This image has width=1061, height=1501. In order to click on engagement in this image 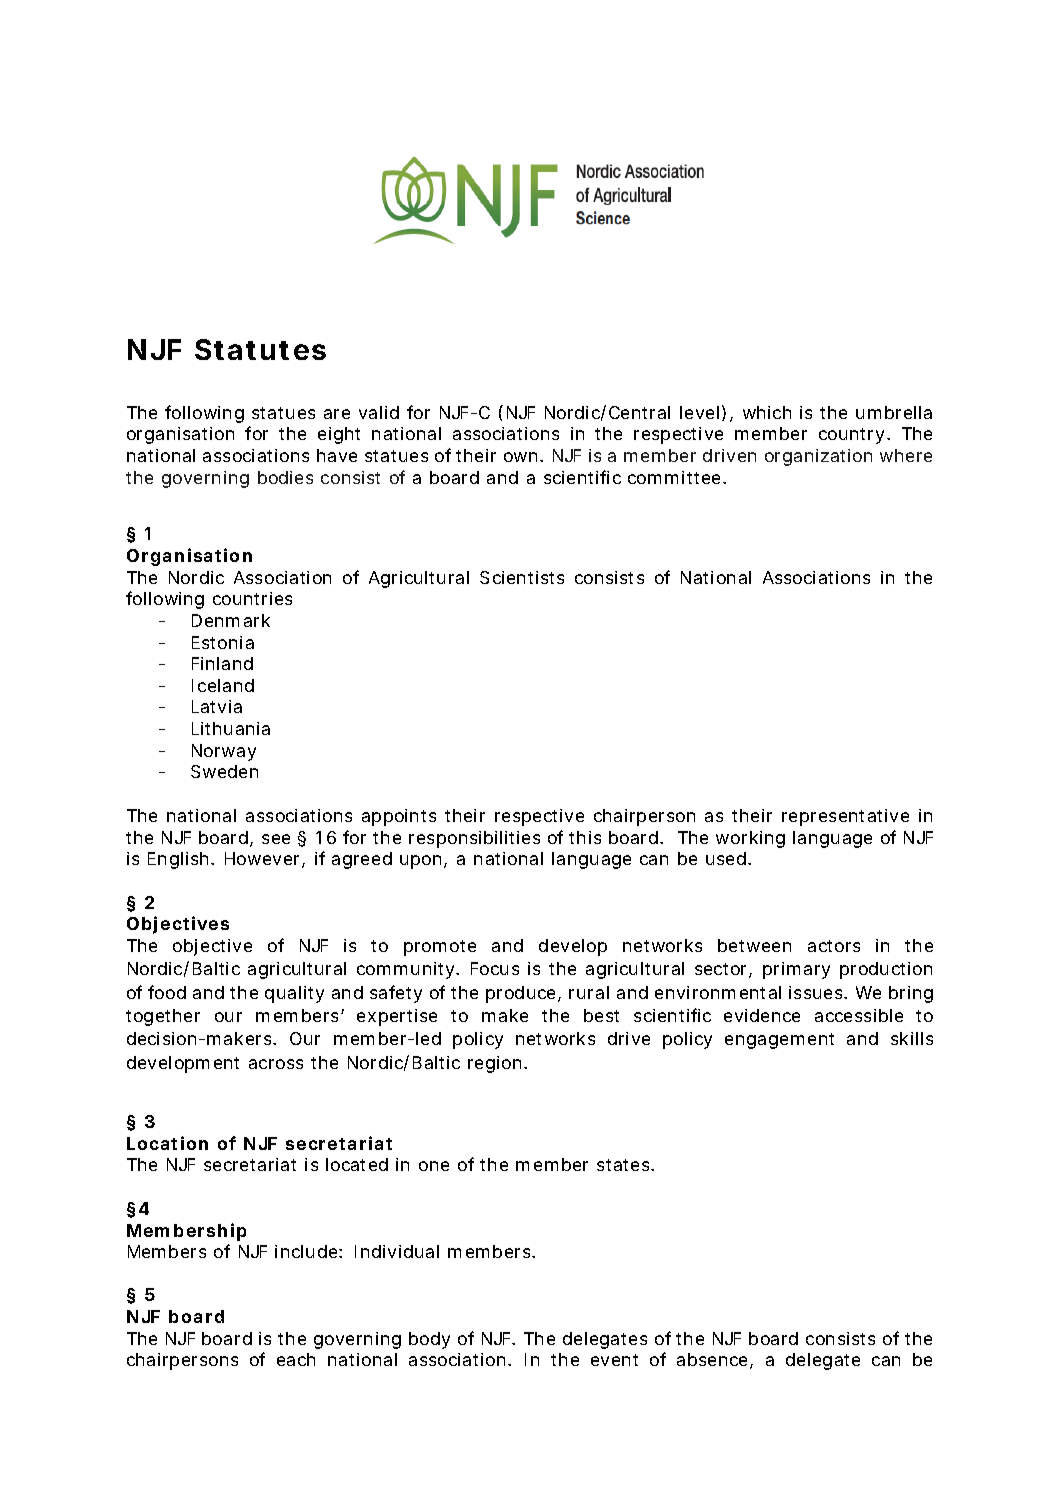, I will do `click(779, 1041)`.
